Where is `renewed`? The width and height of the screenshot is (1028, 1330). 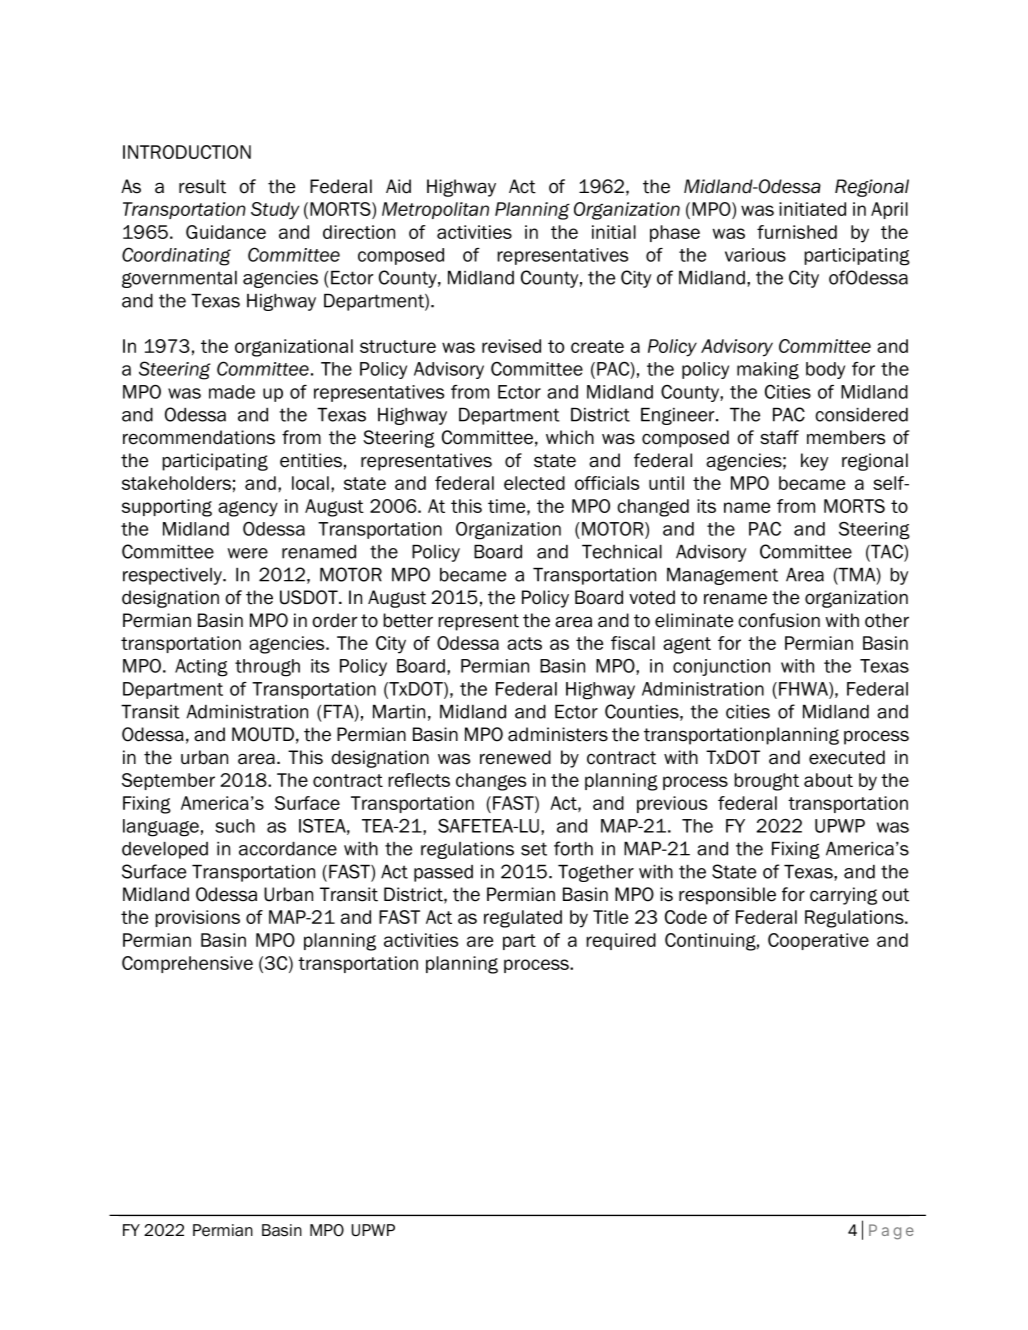 renewed is located at coordinates (515, 757).
